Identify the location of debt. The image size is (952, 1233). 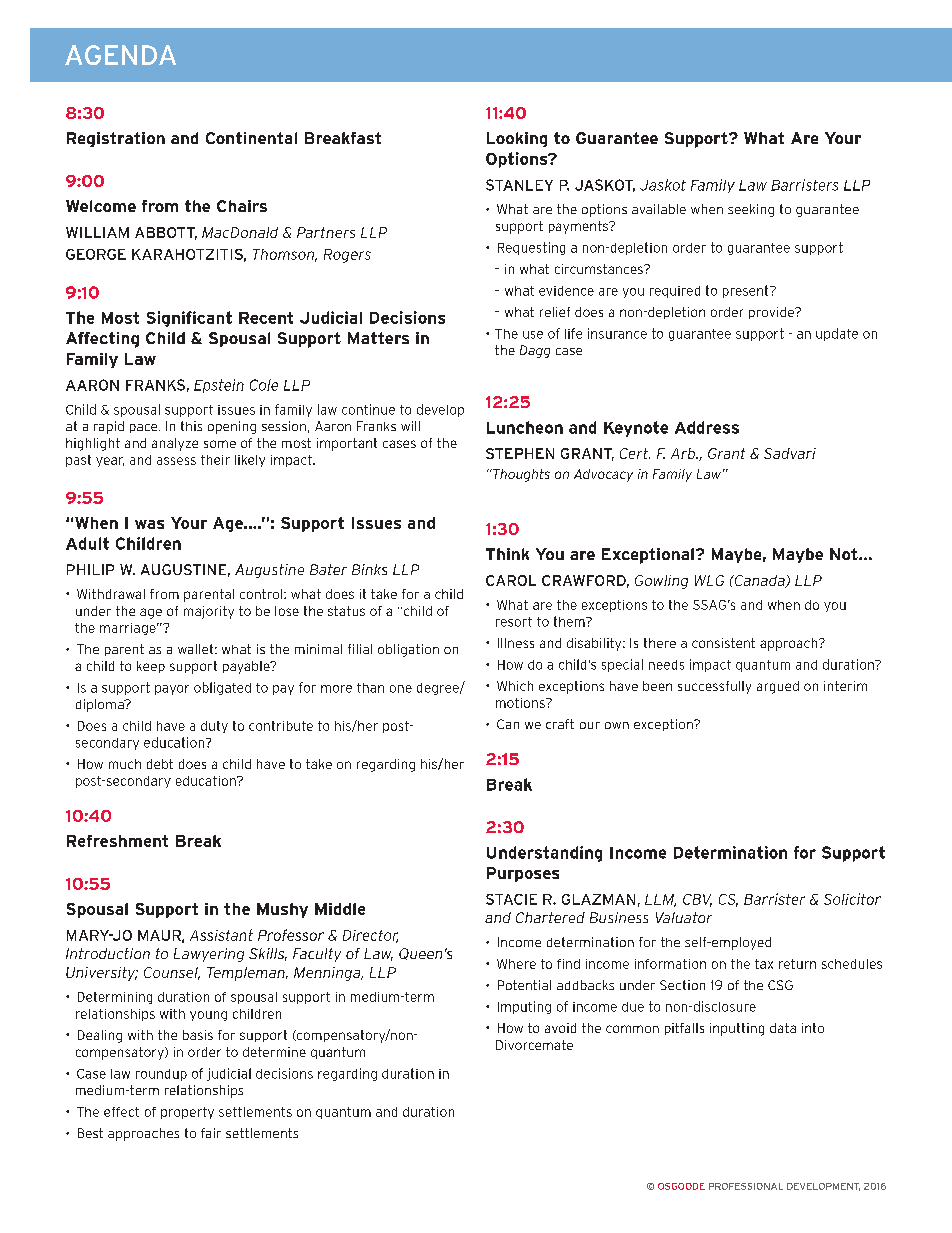
(160, 764).
